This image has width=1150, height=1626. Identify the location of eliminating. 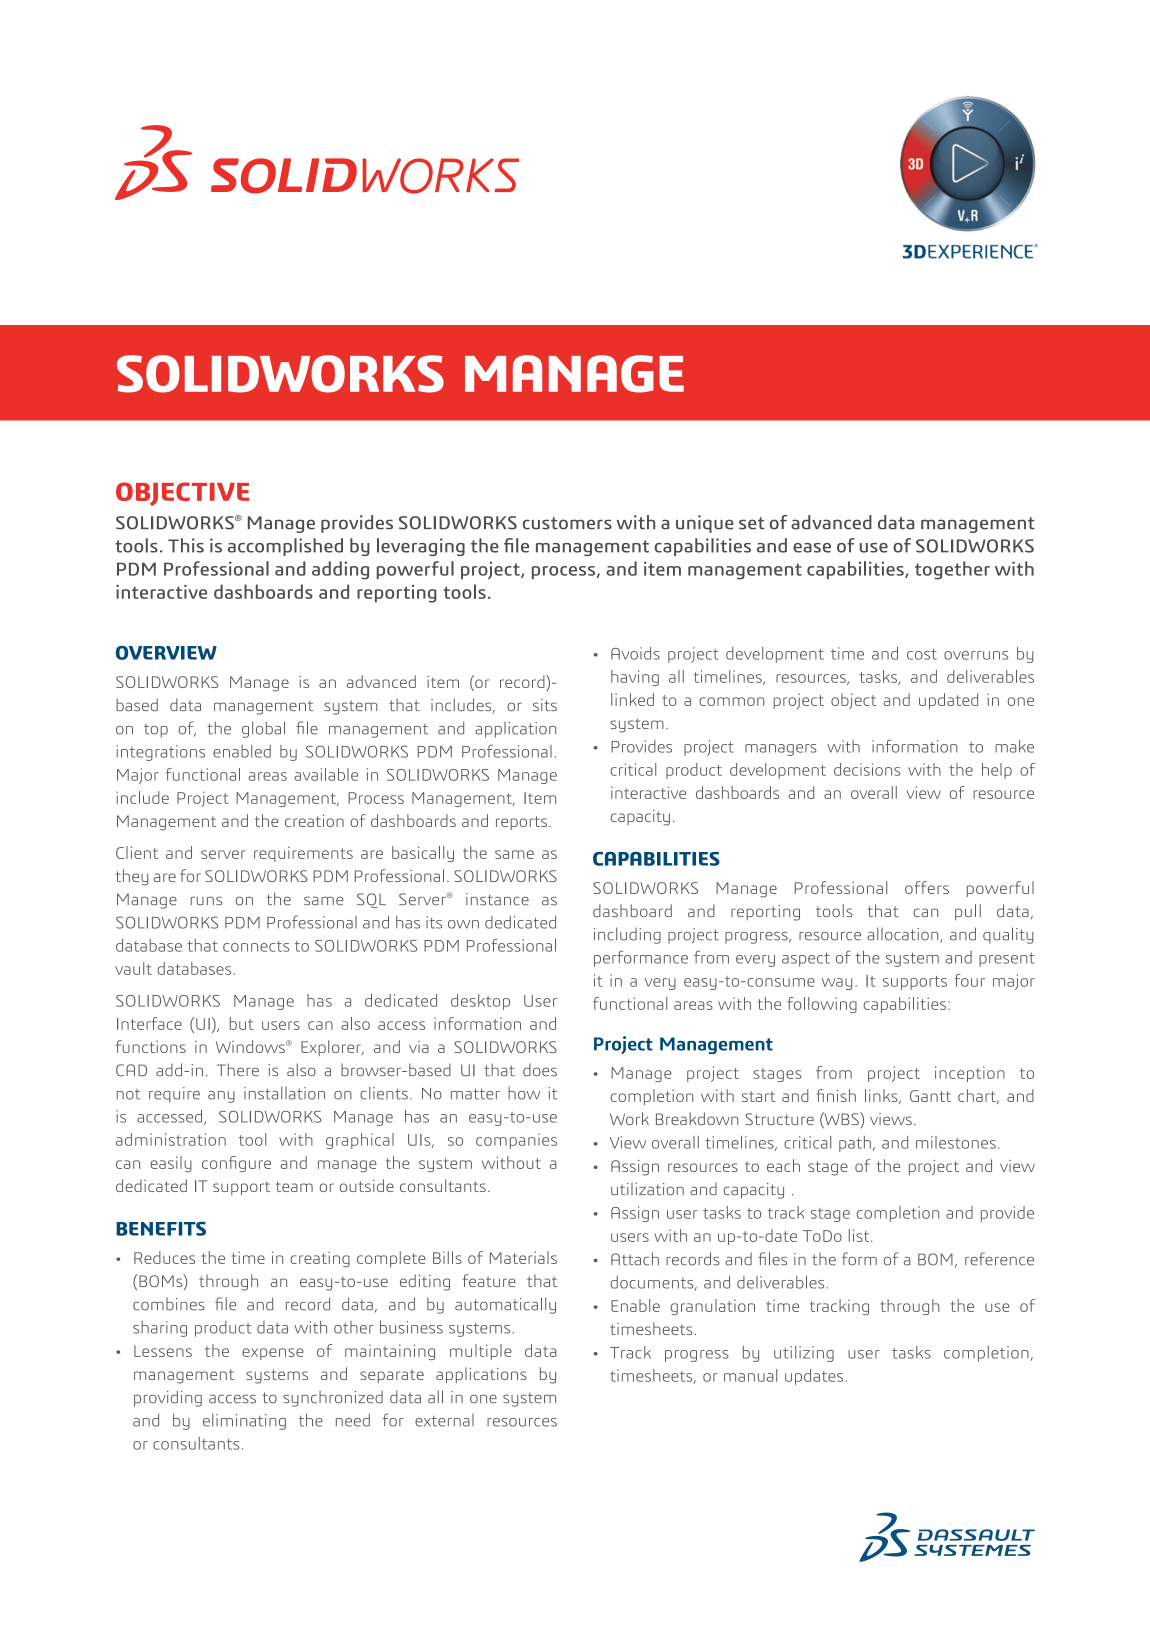
(244, 1421).
